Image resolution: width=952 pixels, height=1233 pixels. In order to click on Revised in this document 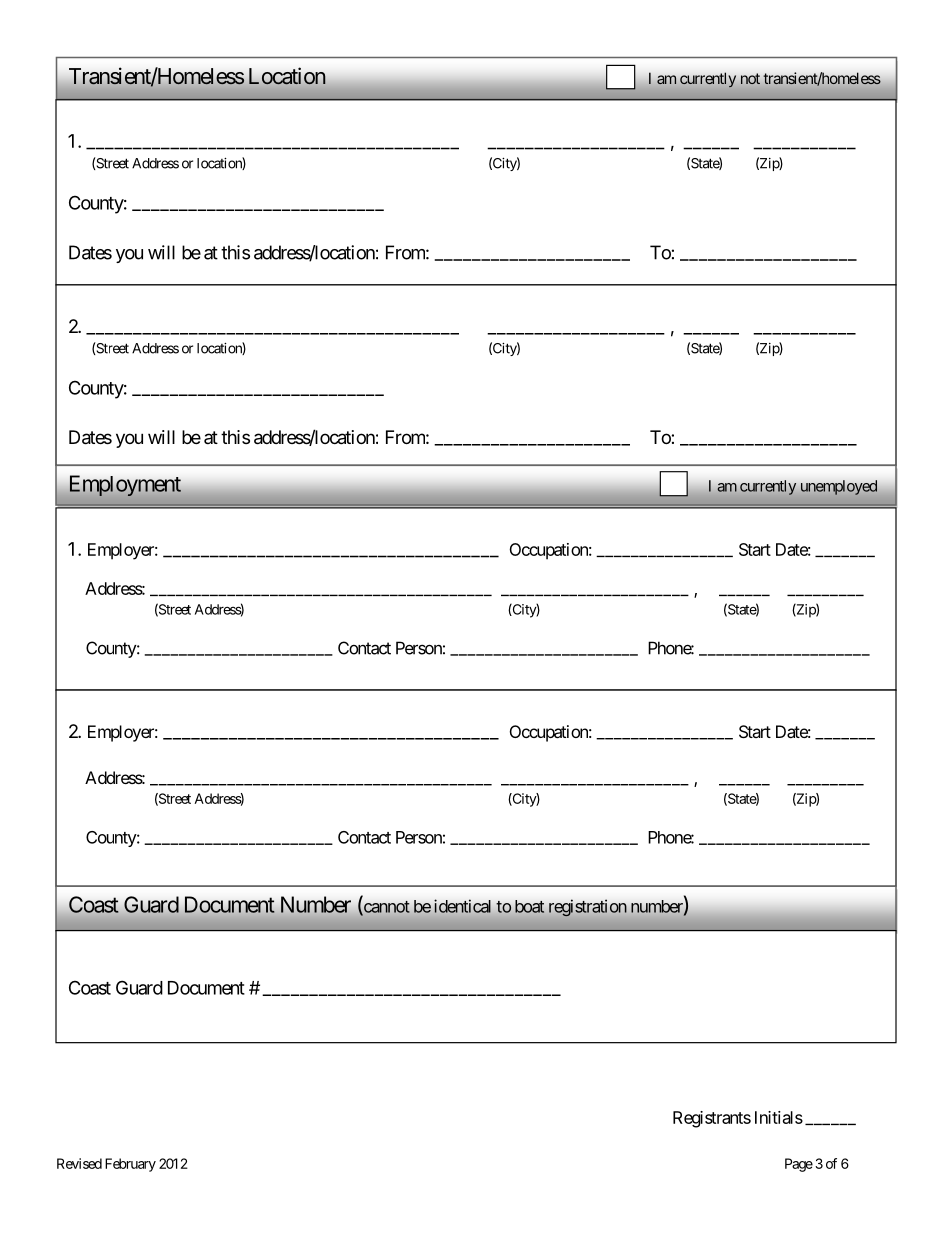, I will do `click(79, 1163)`.
